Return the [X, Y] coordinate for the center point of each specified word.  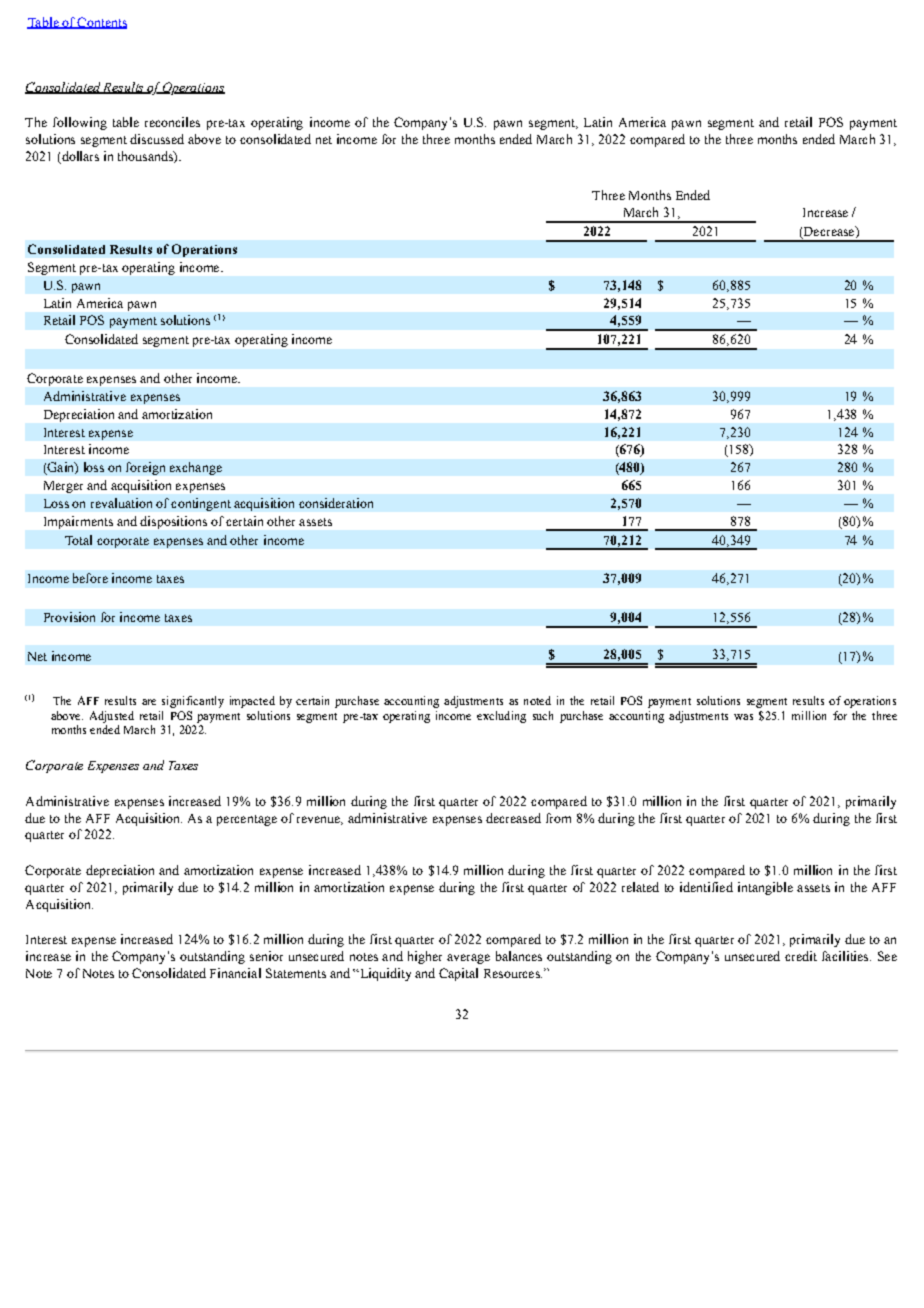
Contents [101, 23]
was [743, 717]
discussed [157, 139]
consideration [336, 503]
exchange [196, 468]
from [558, 818]
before [90, 578]
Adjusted [112, 717]
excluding [501, 717]
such [543, 715]
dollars [80, 156]
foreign [145, 468]
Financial [235, 973]
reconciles [172, 122]
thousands [146, 157]
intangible [765, 888]
